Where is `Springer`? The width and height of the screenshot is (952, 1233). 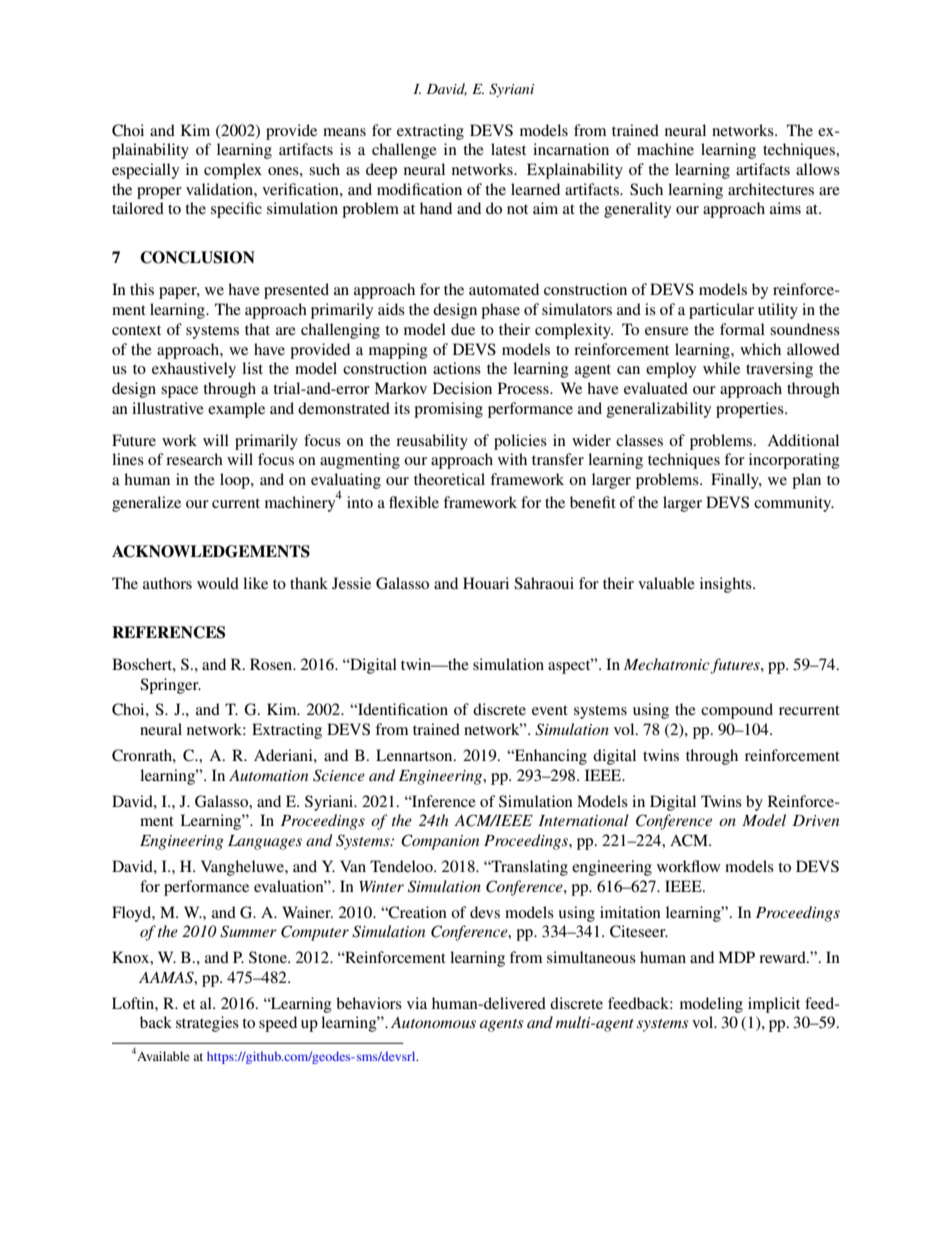
Springer is located at coordinates (170, 686).
